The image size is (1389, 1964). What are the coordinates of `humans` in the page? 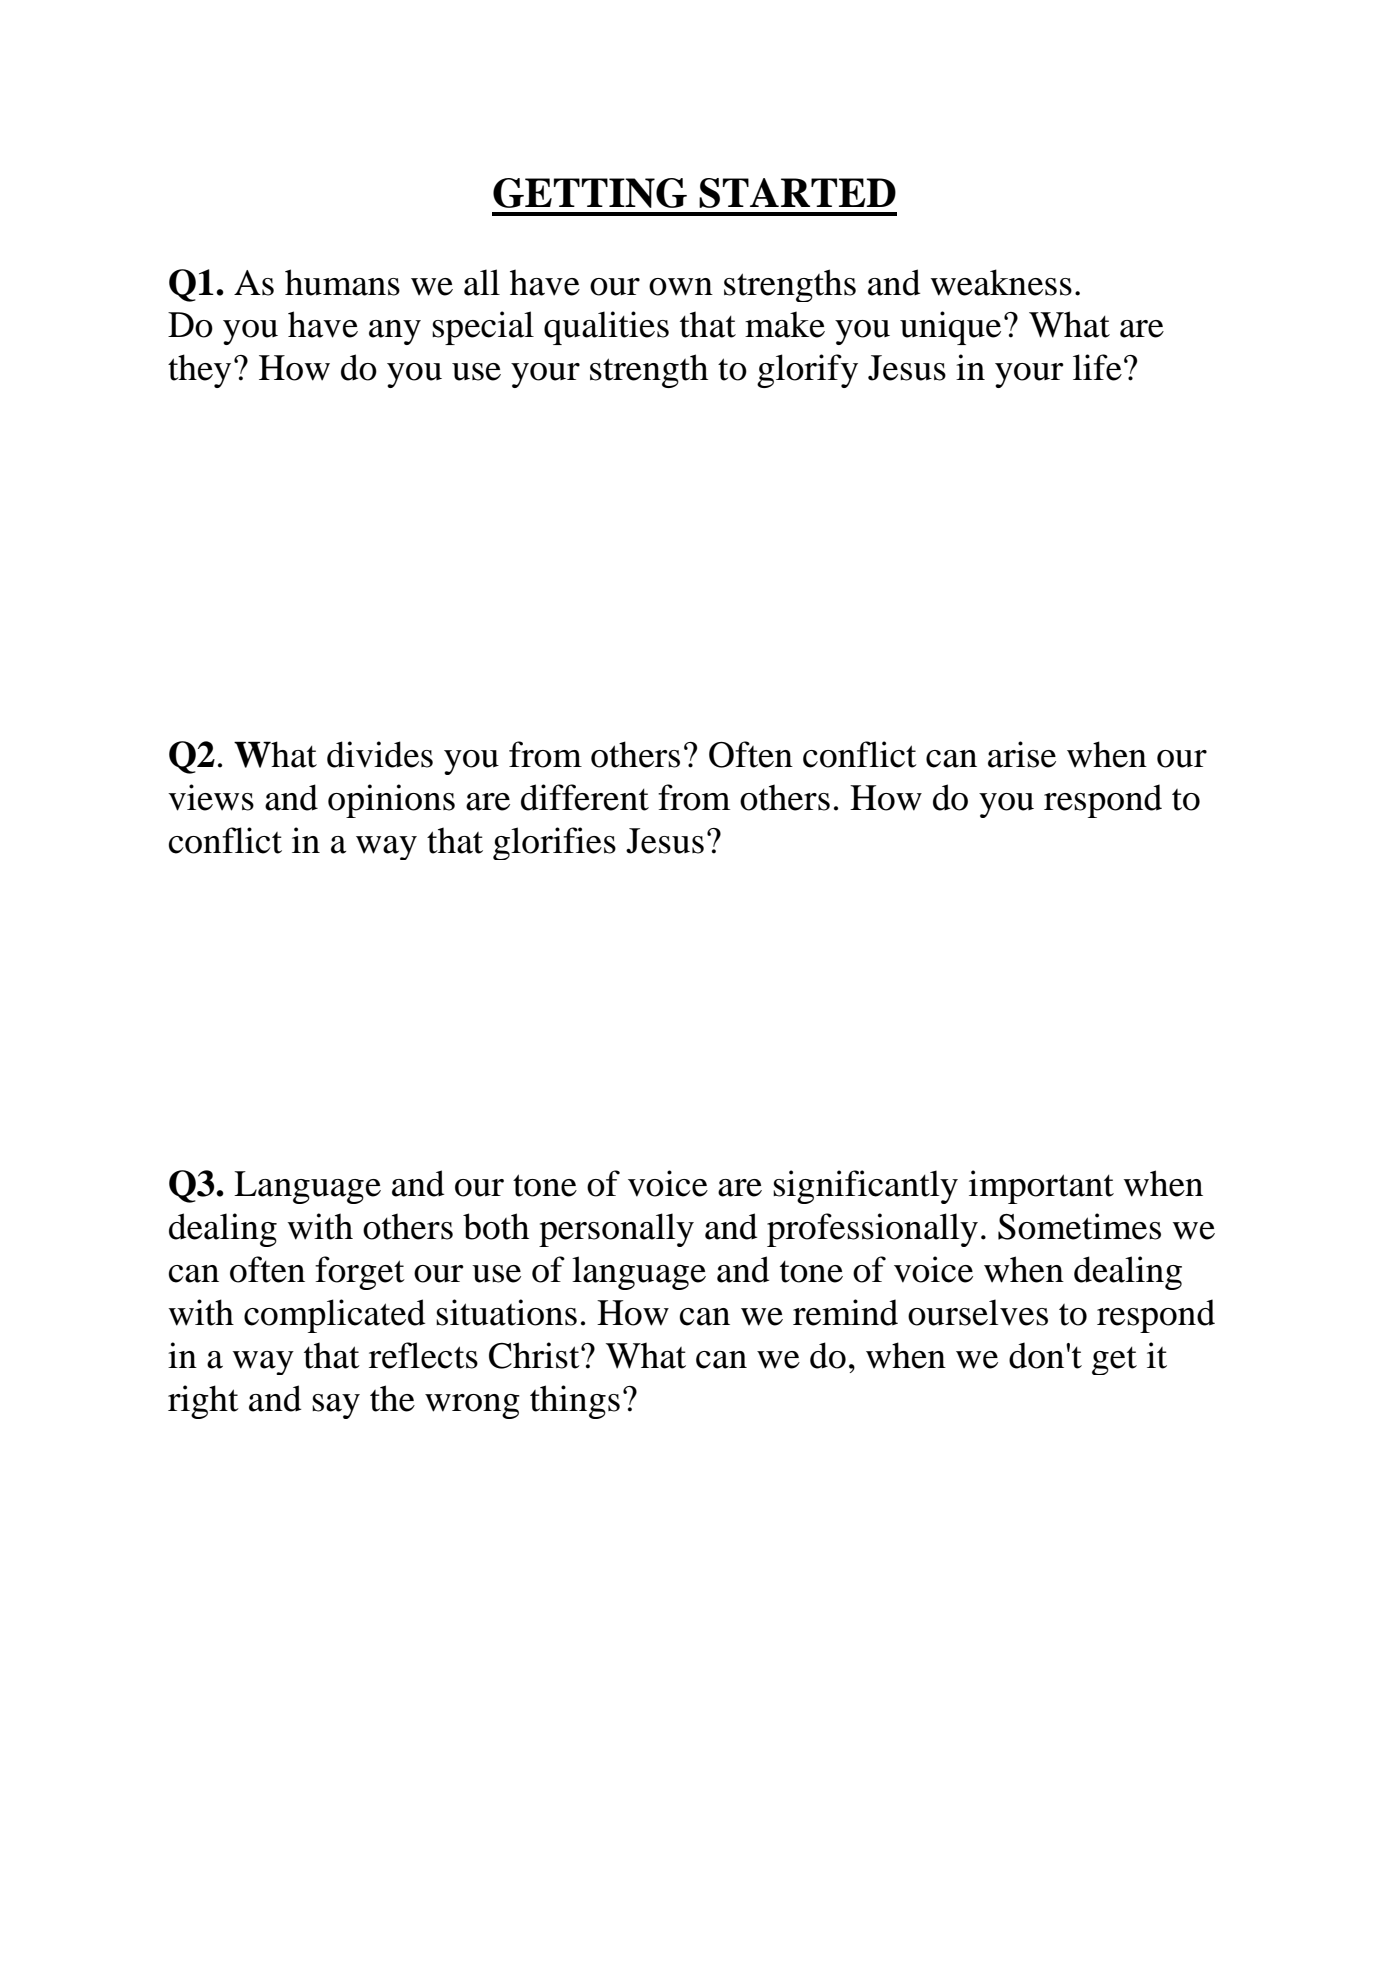 It's located at (342, 282).
